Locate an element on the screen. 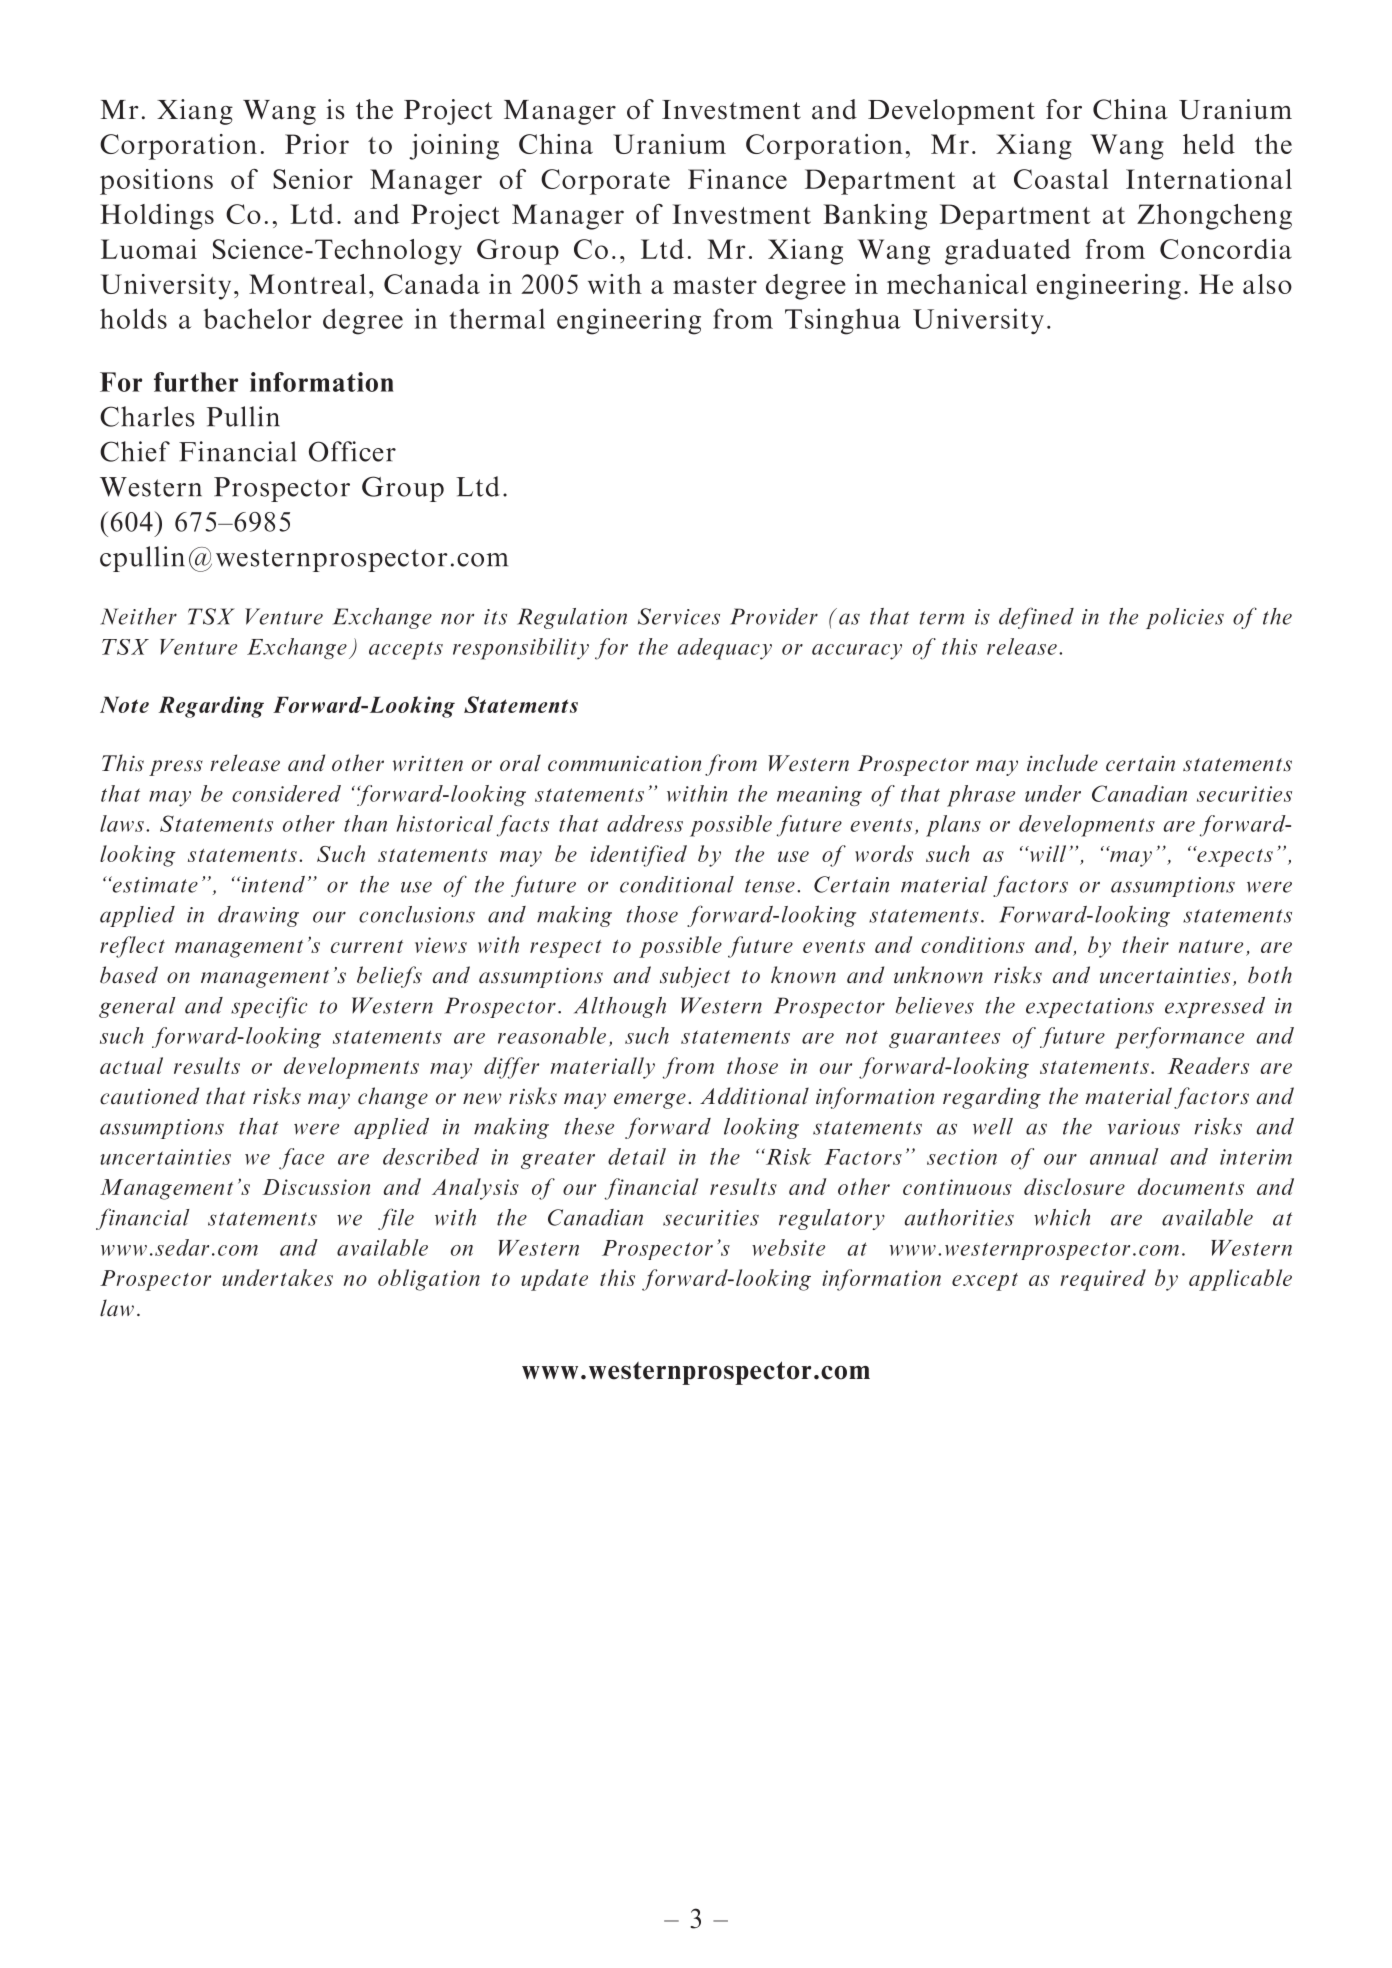  conditional is located at coordinates (677, 884).
